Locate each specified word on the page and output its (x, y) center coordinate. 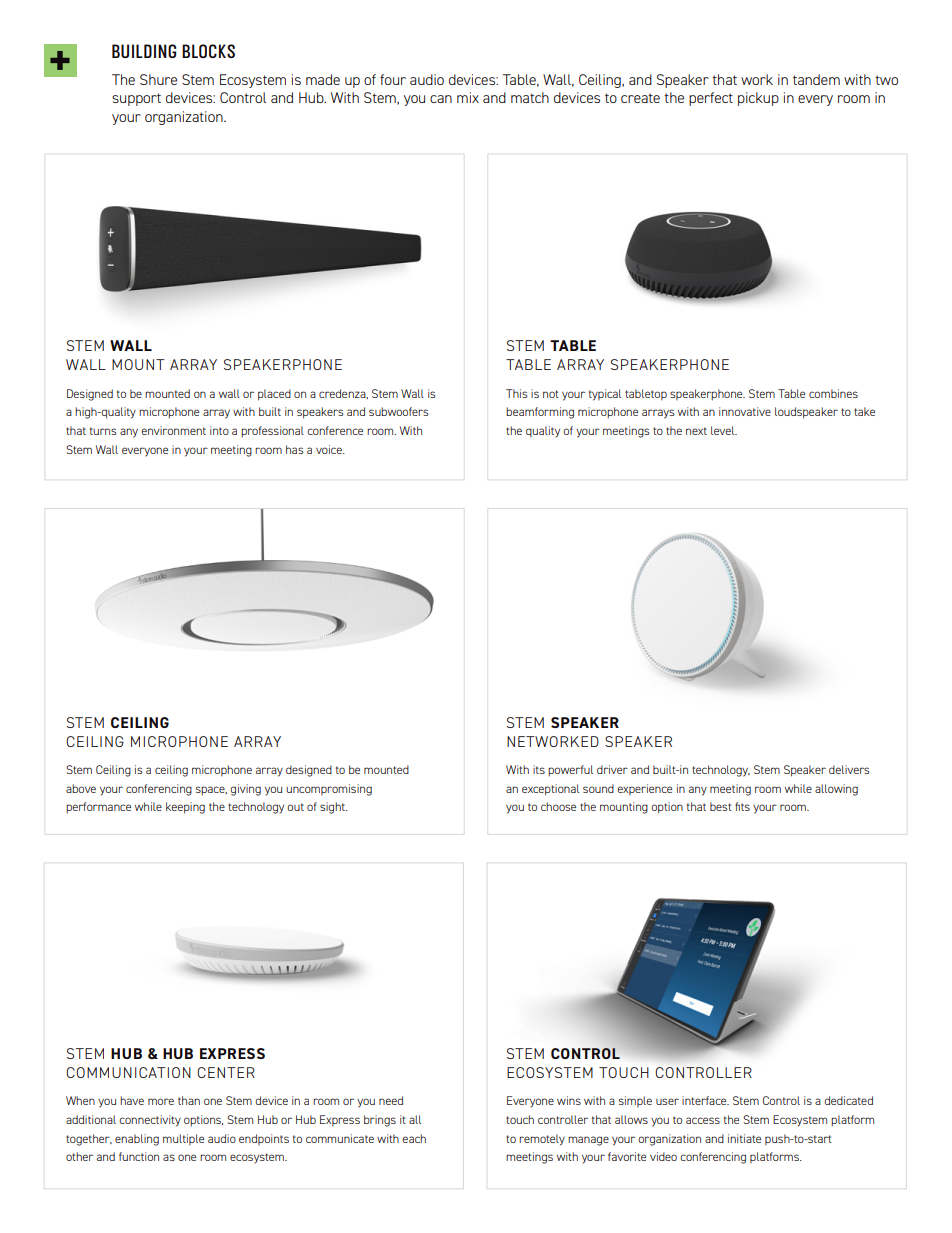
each (414, 1138)
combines (833, 393)
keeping (185, 808)
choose (558, 806)
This (517, 393)
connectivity (150, 1121)
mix (468, 97)
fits (742, 806)
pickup (758, 99)
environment (173, 430)
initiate (744, 1138)
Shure (158, 79)
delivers (849, 769)
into (219, 430)
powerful (570, 770)
